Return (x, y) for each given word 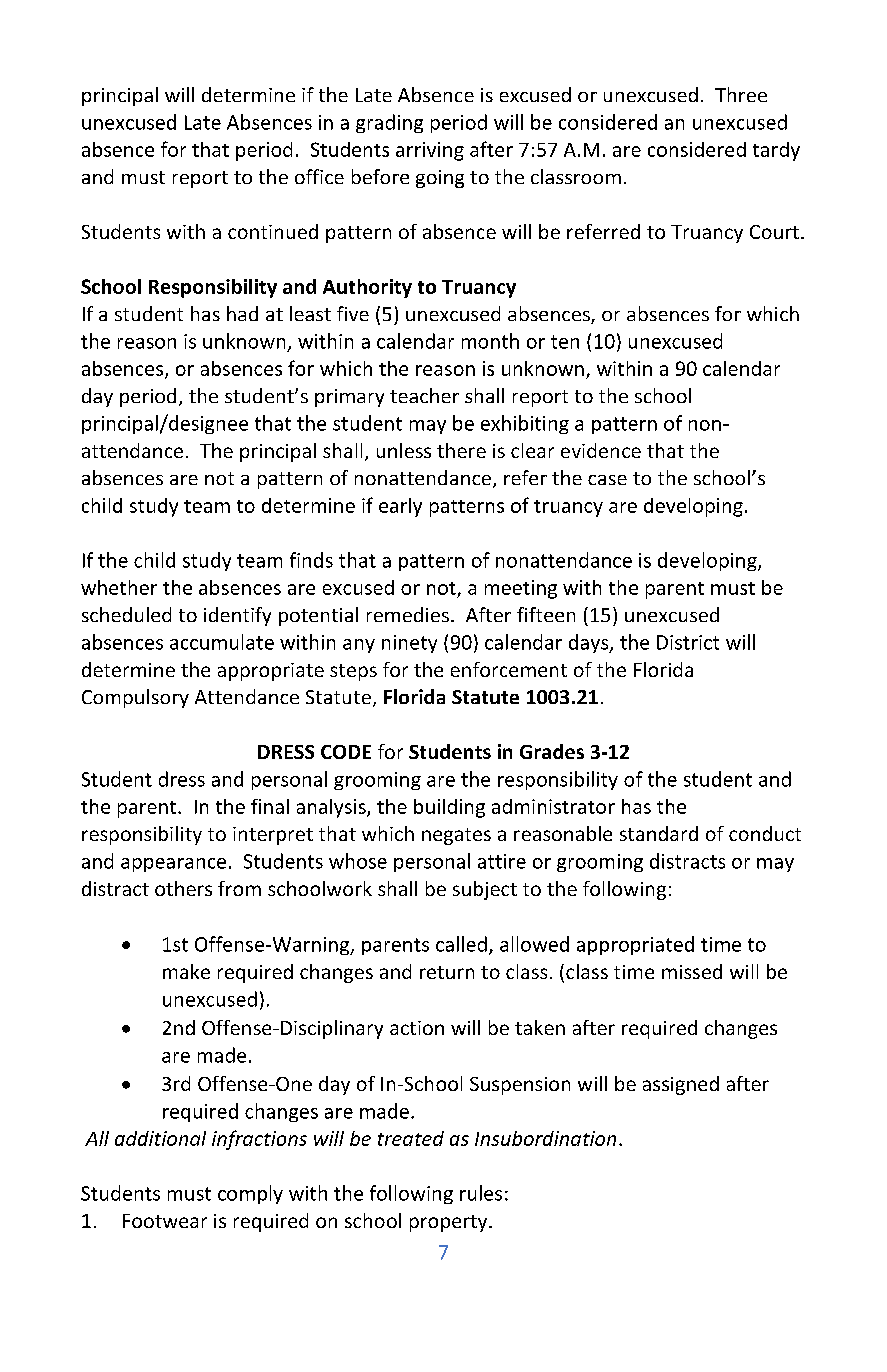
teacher (424, 395)
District (688, 642)
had (242, 313)
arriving (430, 151)
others (183, 888)
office (319, 176)
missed (692, 971)
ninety (409, 644)
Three (741, 94)
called (461, 944)
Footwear (165, 1221)
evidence (601, 450)
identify (237, 616)
